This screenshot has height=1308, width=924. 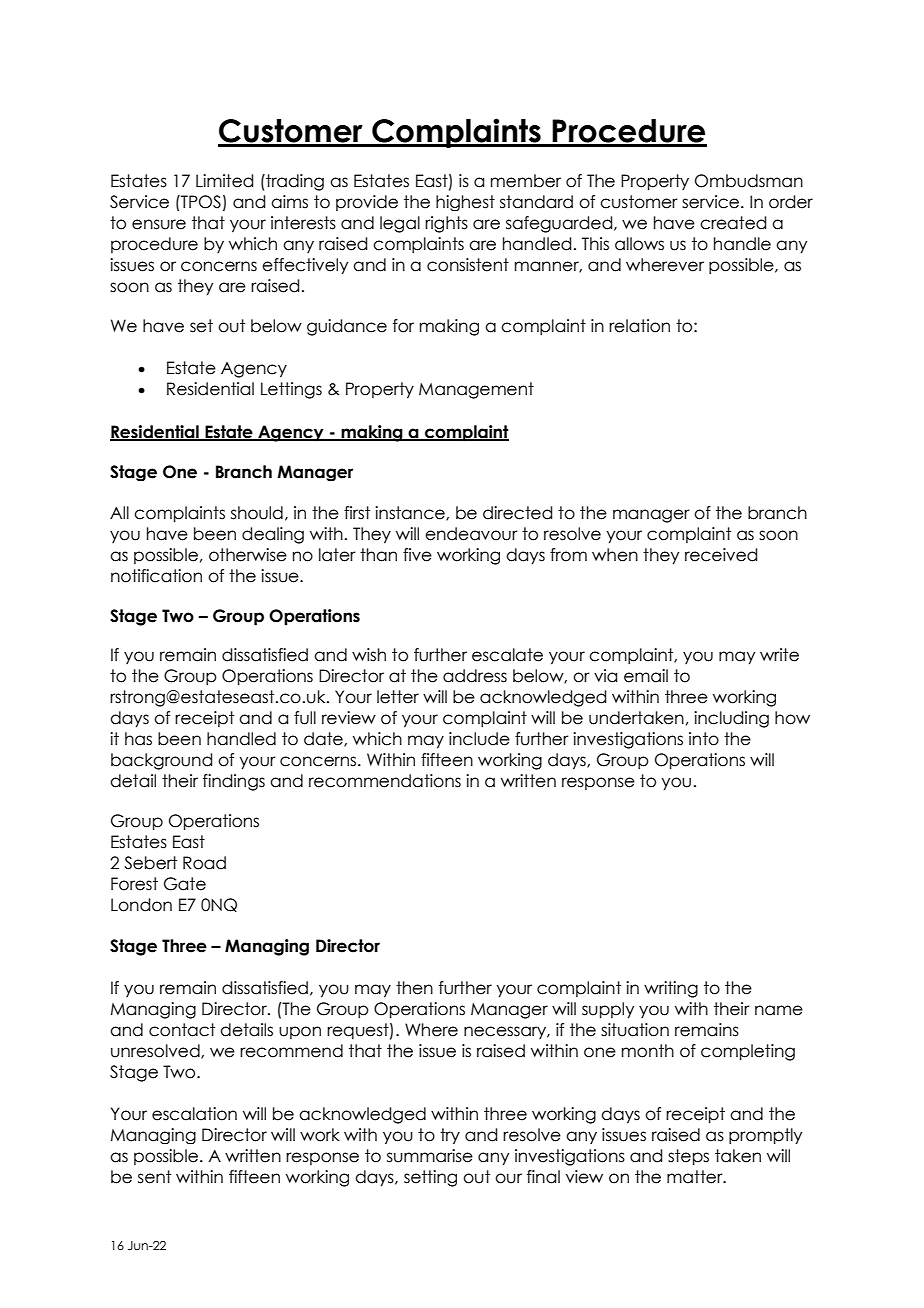 What do you see at coordinates (224, 181) in the screenshot?
I see `Limited` at bounding box center [224, 181].
